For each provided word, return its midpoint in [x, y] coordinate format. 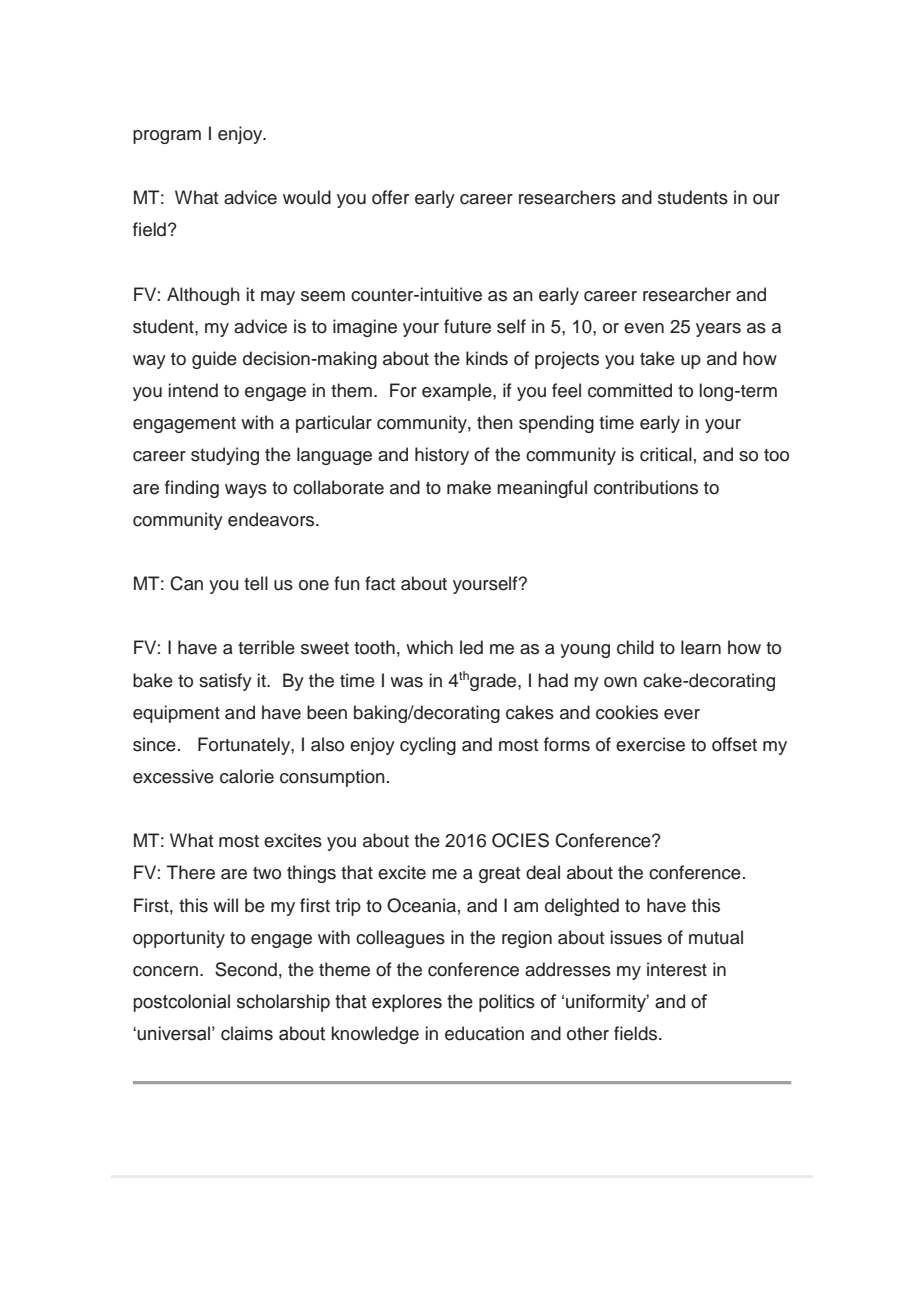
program [167, 137]
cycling [428, 746]
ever [682, 714]
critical [666, 454]
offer [390, 197]
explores [407, 1003]
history [442, 456]
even [644, 328]
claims [247, 1033]
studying [225, 456]
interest [677, 969]
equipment [176, 714]
